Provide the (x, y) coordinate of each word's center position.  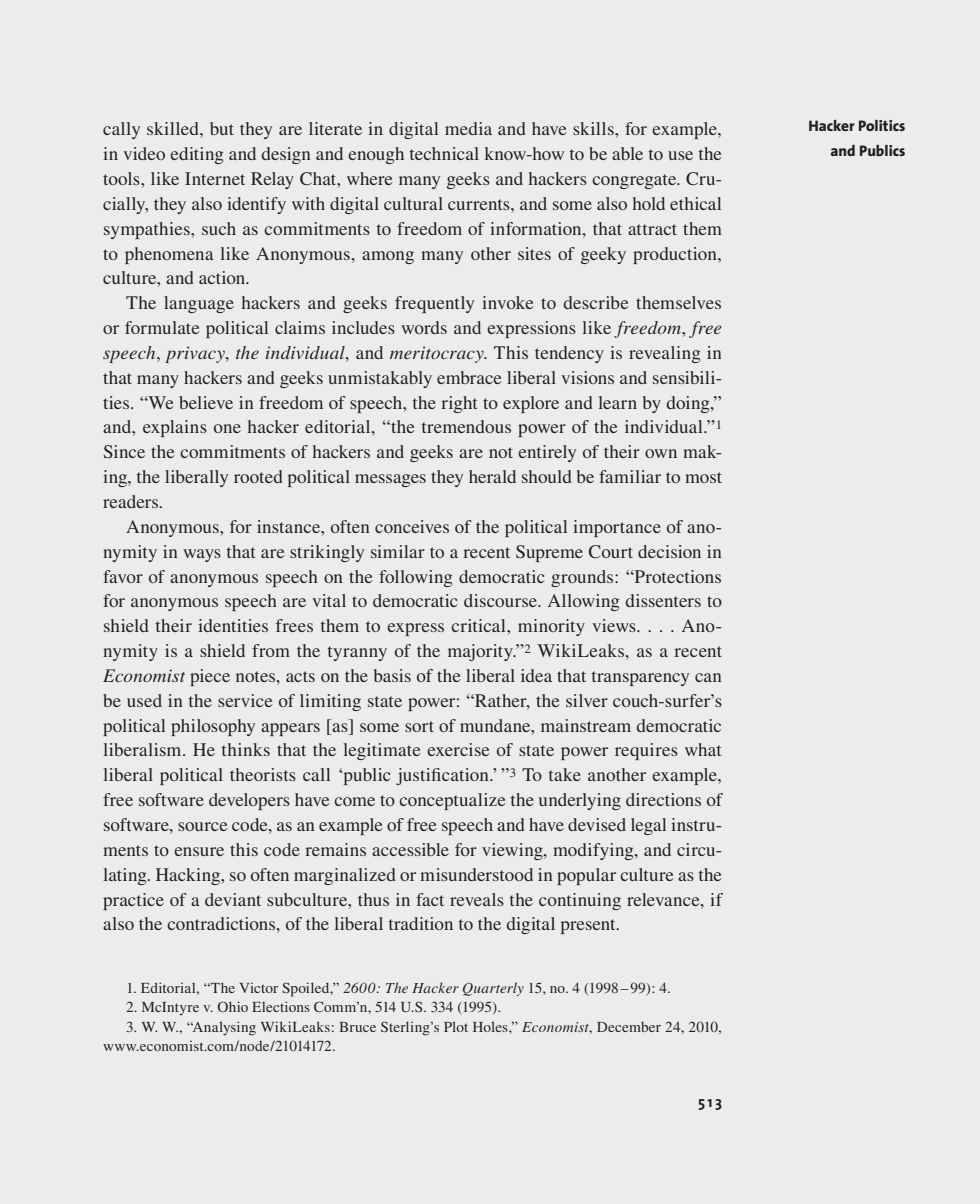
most (703, 477)
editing (196, 155)
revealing (664, 354)
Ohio (233, 1006)
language (199, 304)
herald (492, 476)
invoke (508, 302)
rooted (258, 476)
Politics (882, 125)
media (468, 128)
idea (536, 675)
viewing (513, 851)
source (203, 826)
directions (663, 799)
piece (210, 677)
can (708, 677)
